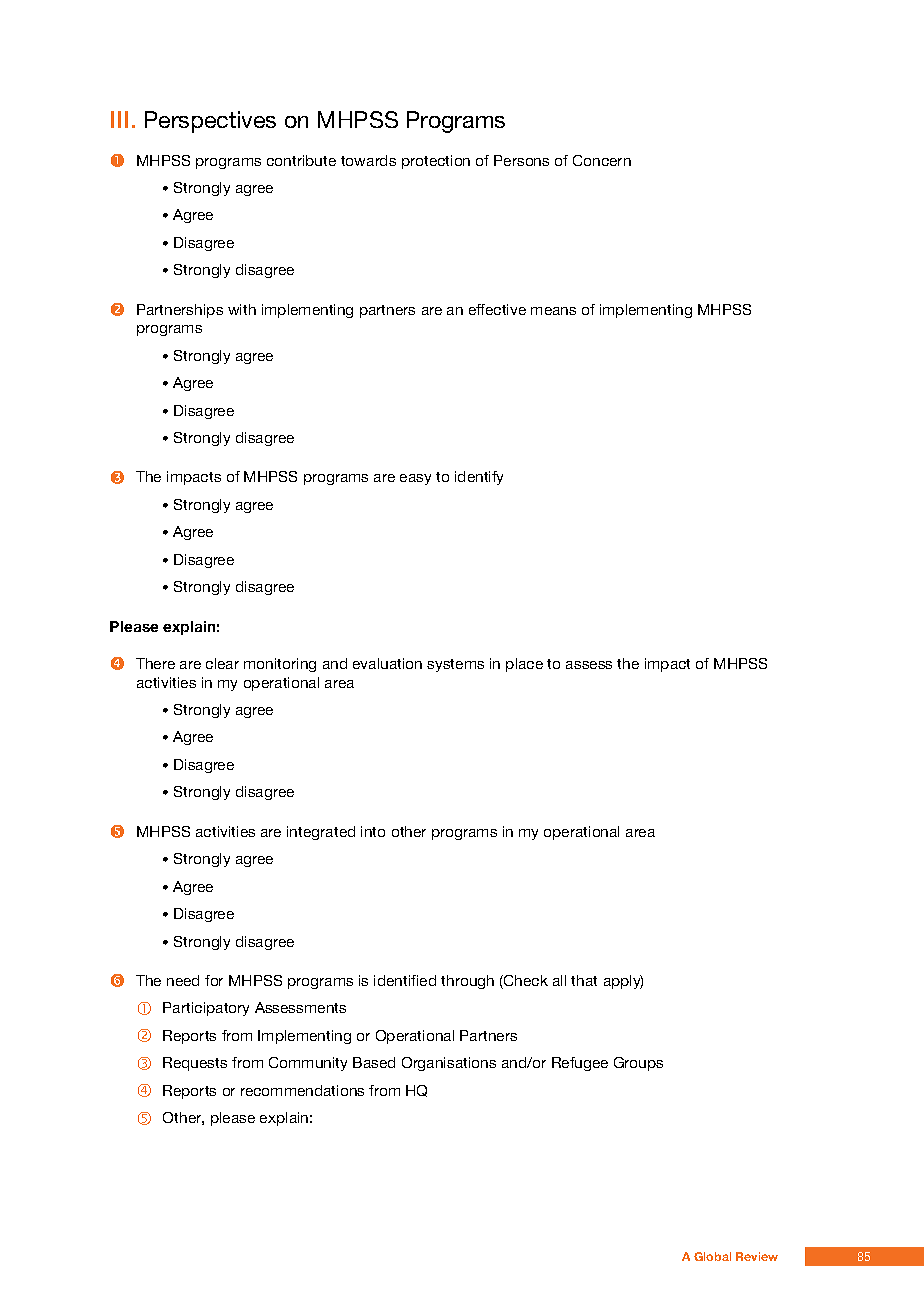 The image size is (924, 1308). Describe the element at coordinates (195, 1064) in the screenshot. I see `Requests` at that location.
